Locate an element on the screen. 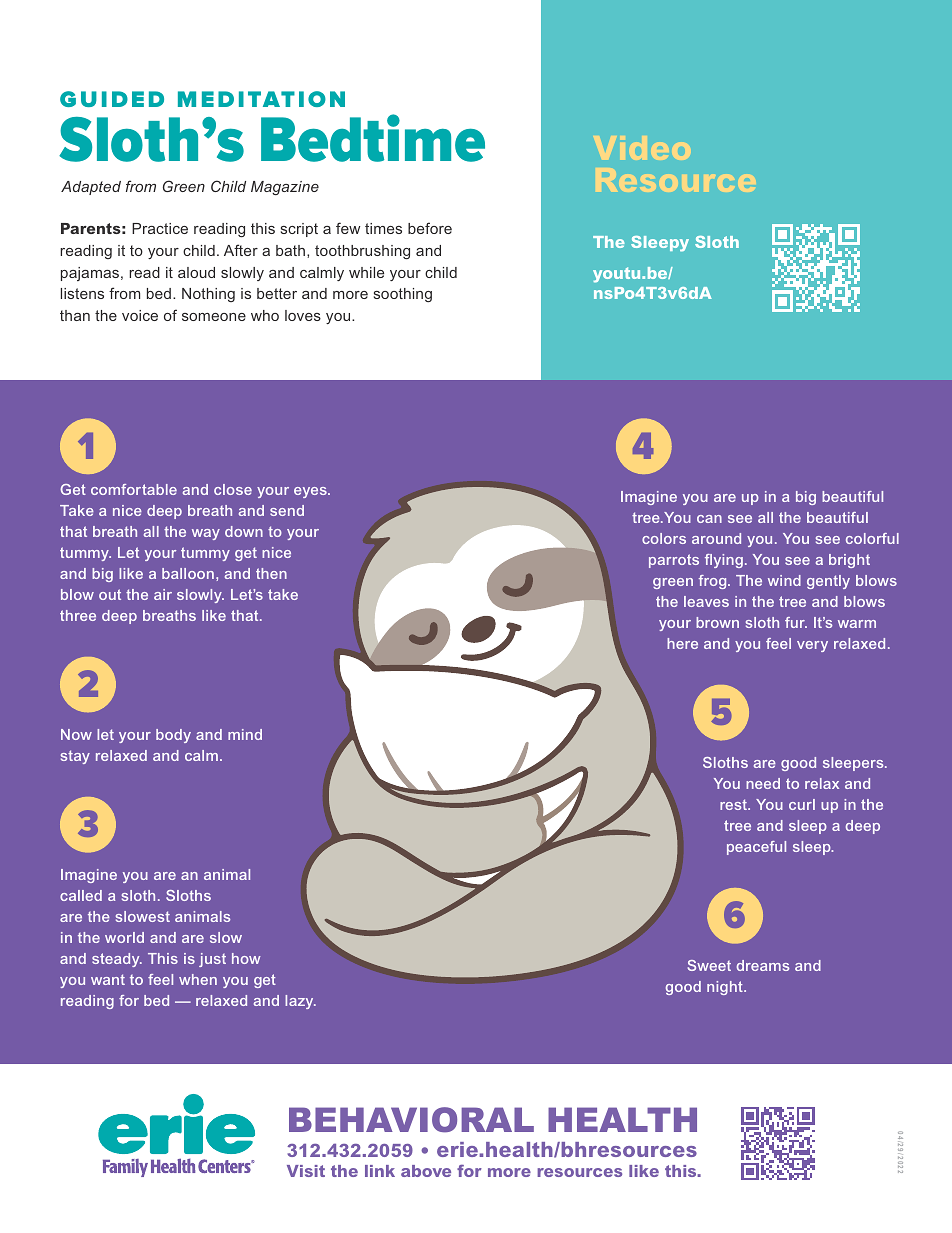 The width and height of the screenshot is (952, 1233). times is located at coordinates (383, 228).
